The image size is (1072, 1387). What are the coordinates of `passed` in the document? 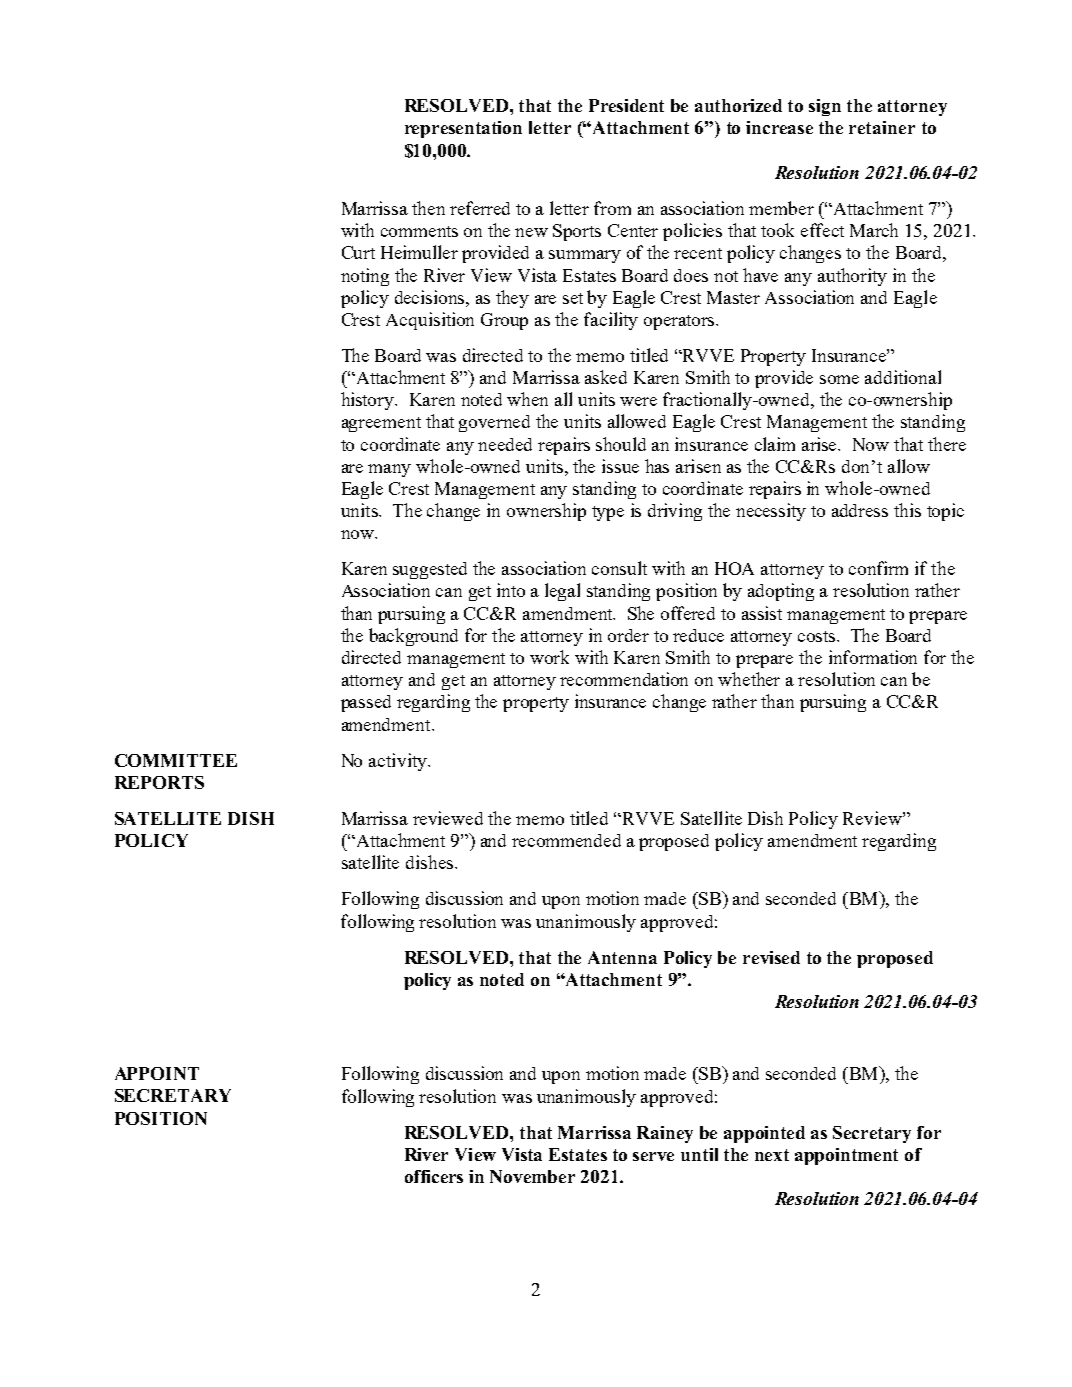 It's located at (366, 703).
